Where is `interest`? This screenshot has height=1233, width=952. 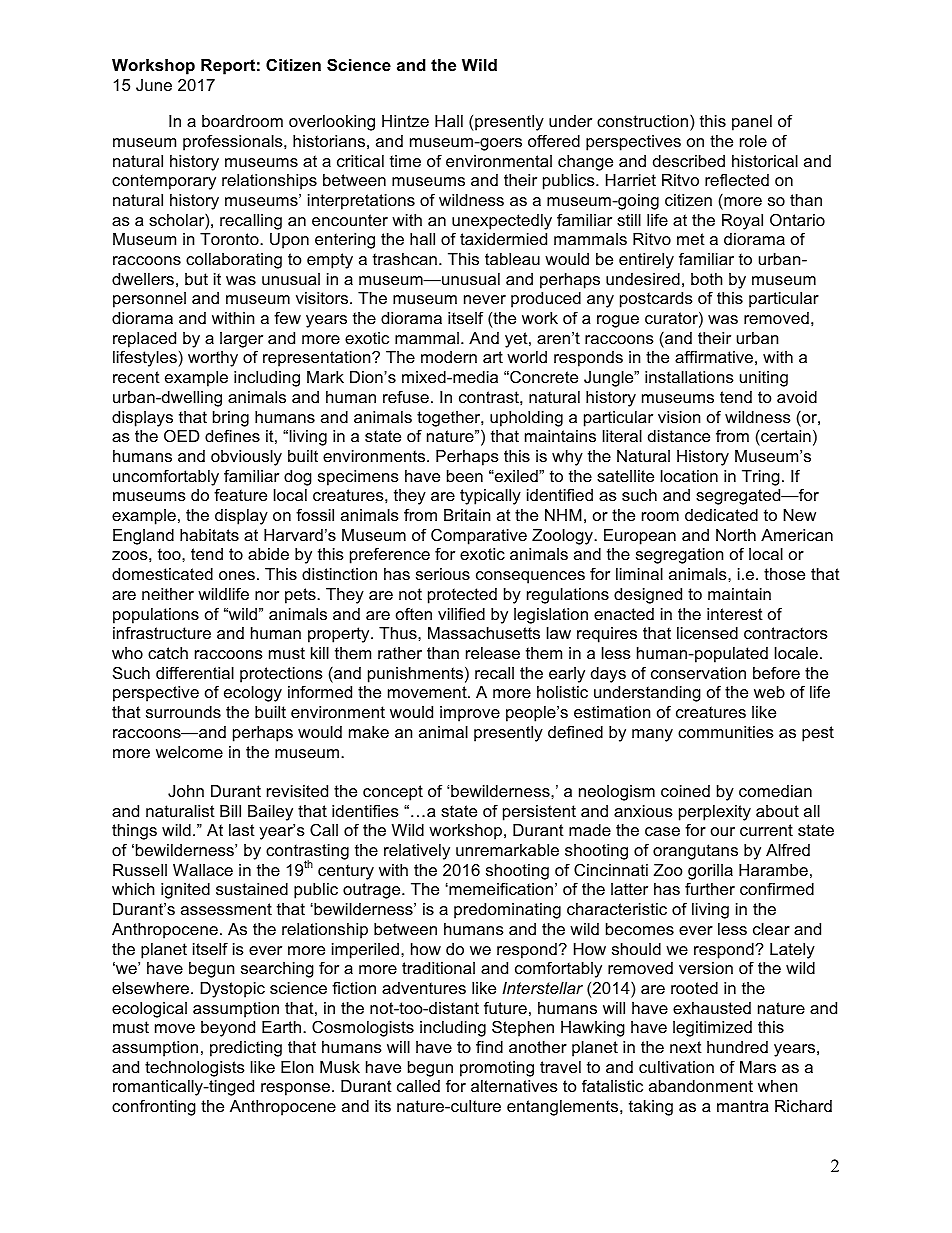
interest is located at coordinates (735, 614).
